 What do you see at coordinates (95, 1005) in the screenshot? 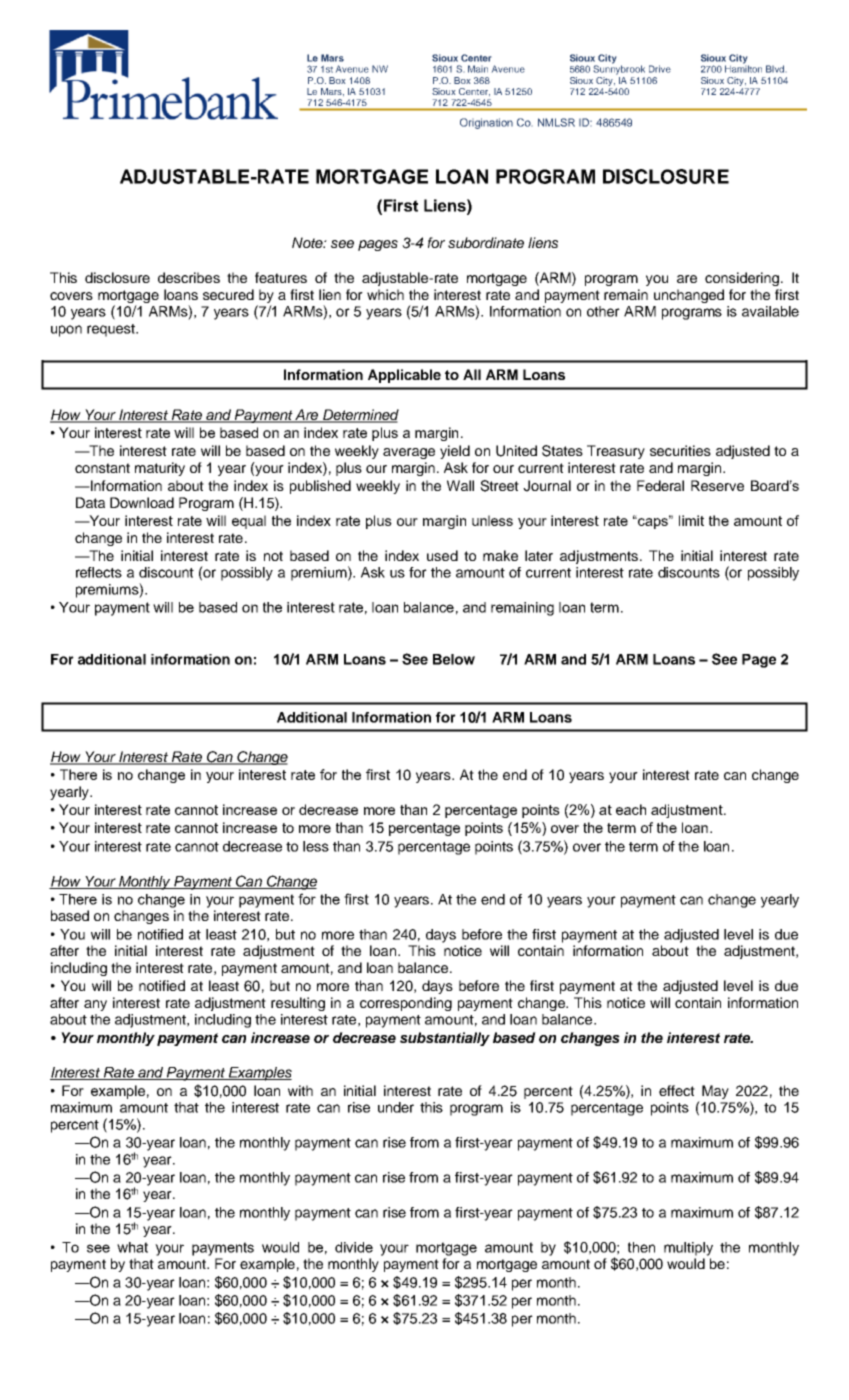
I see `any` at bounding box center [95, 1005].
